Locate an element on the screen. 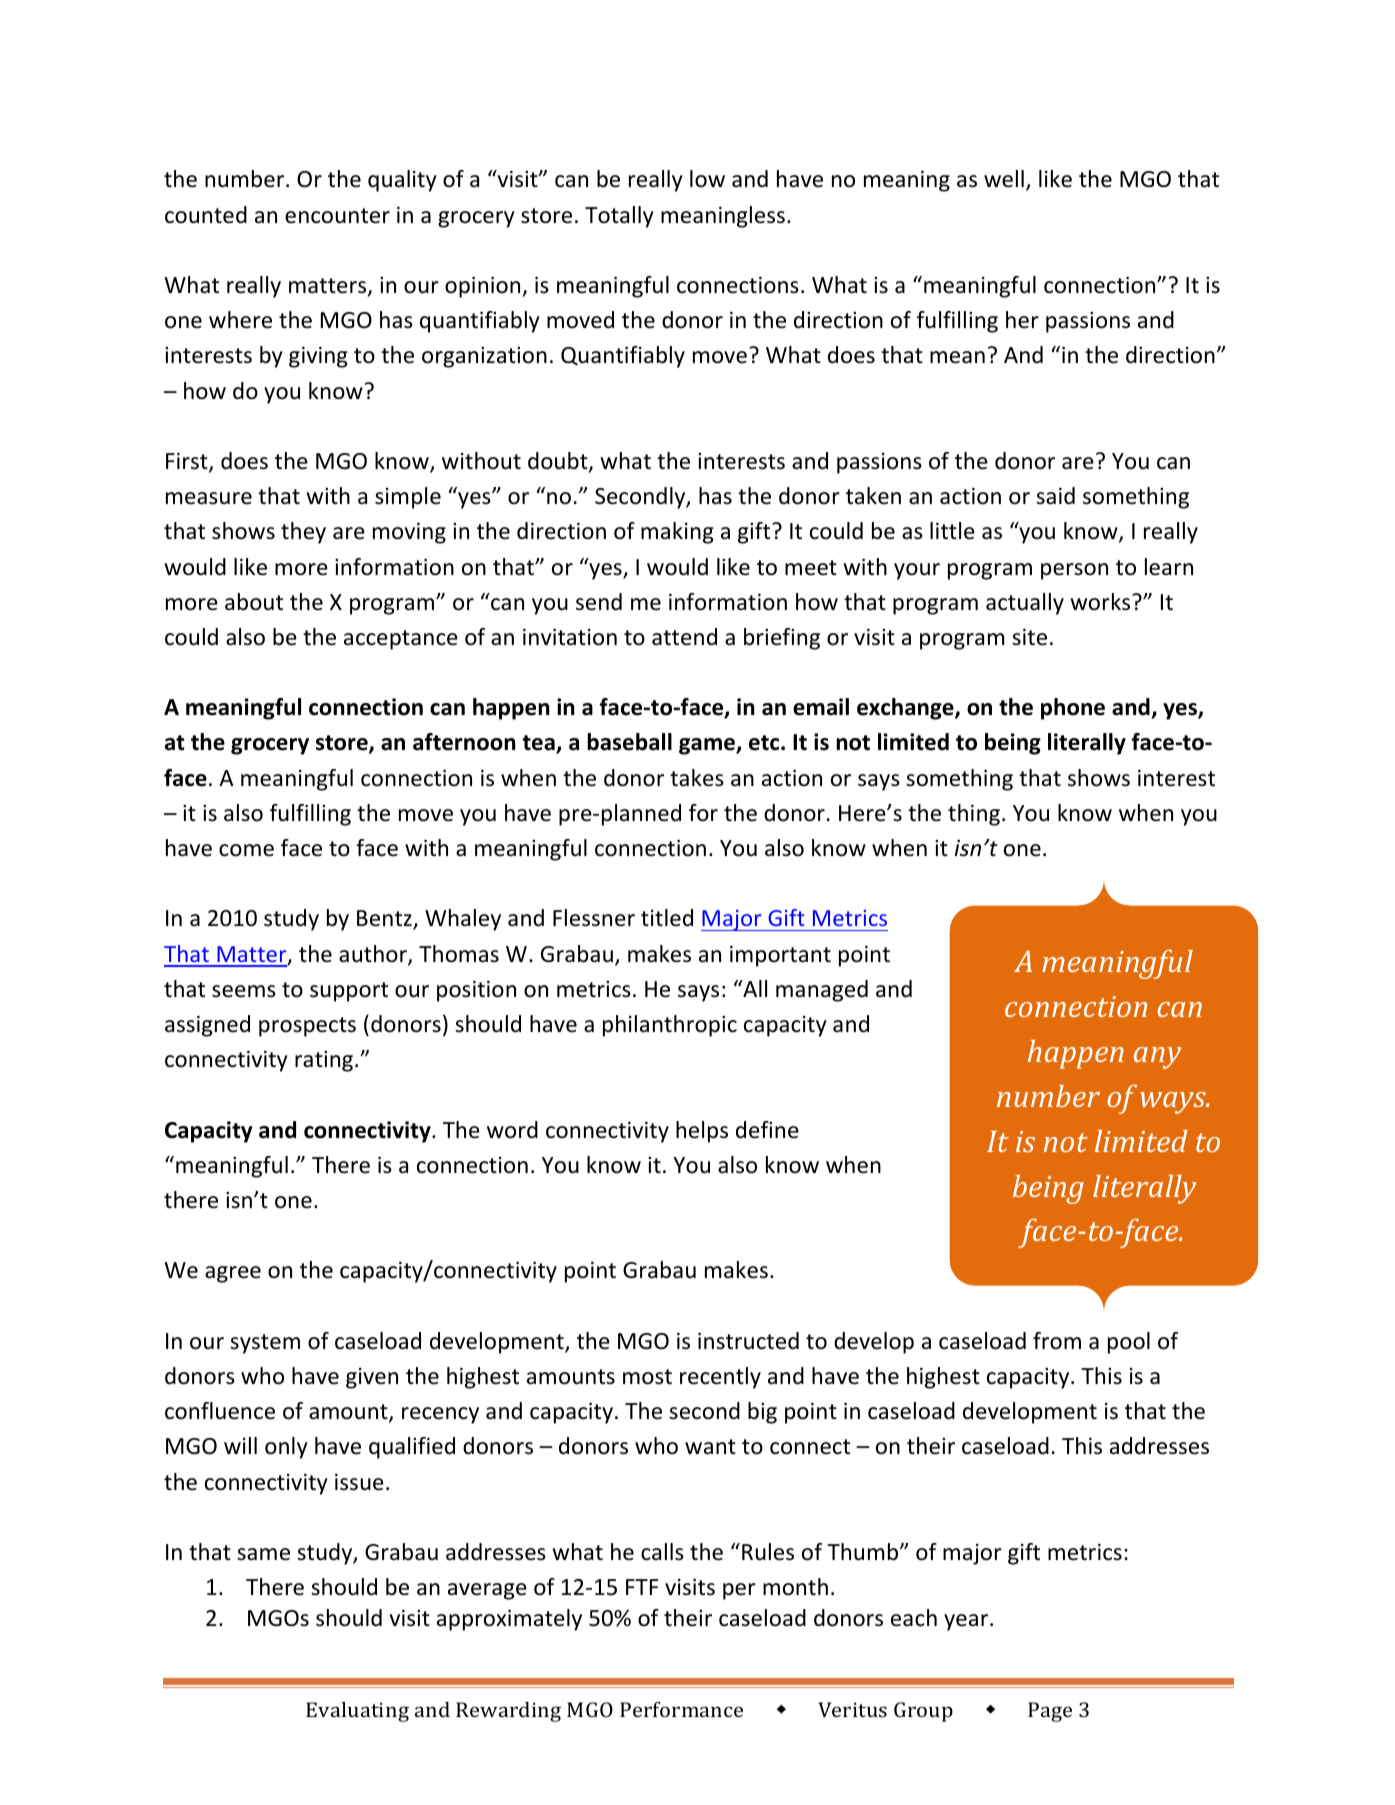  phone is located at coordinates (1073, 709).
